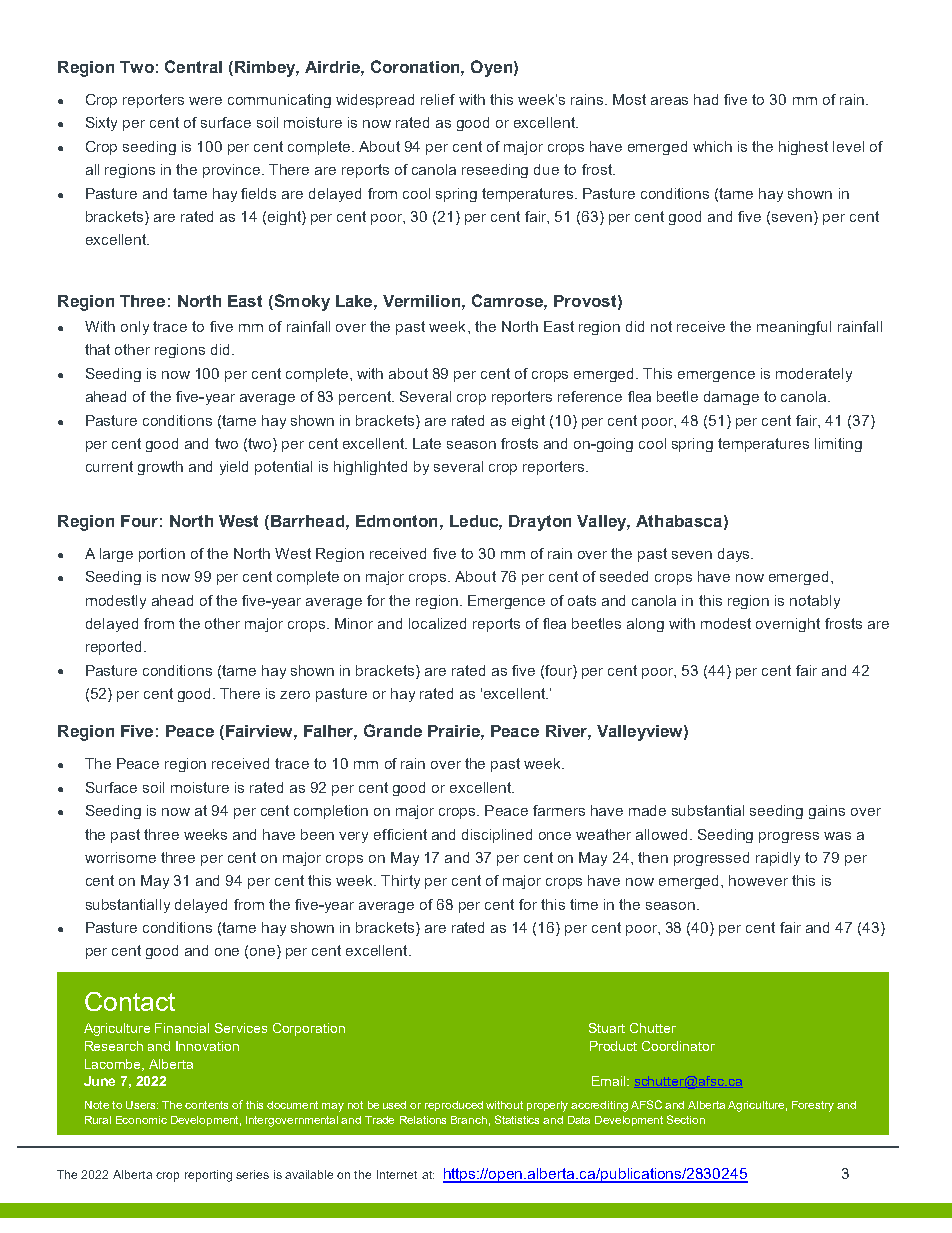  What do you see at coordinates (205, 101) in the screenshot?
I see `were` at bounding box center [205, 101].
